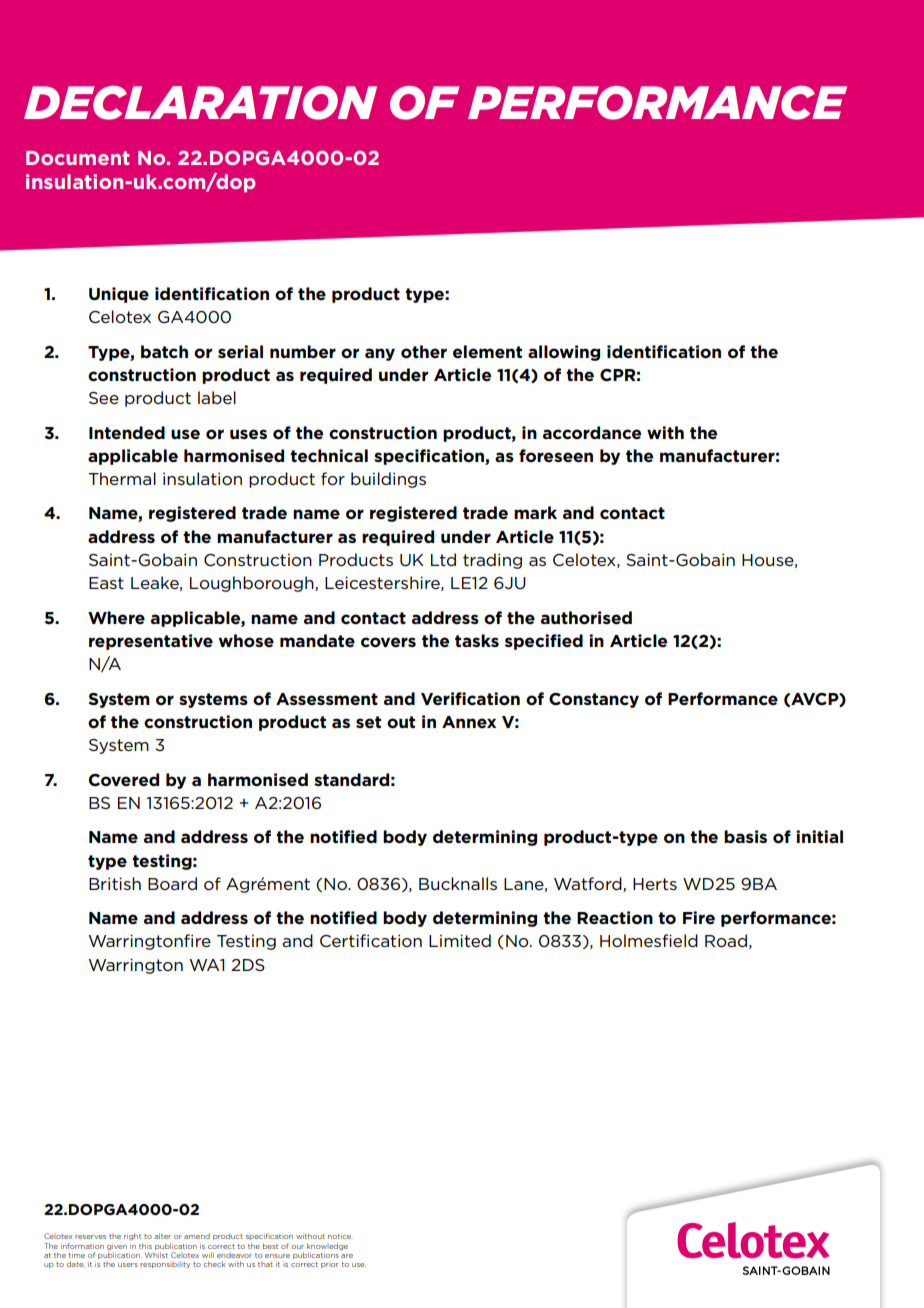  I want to click on other, so click(424, 352).
